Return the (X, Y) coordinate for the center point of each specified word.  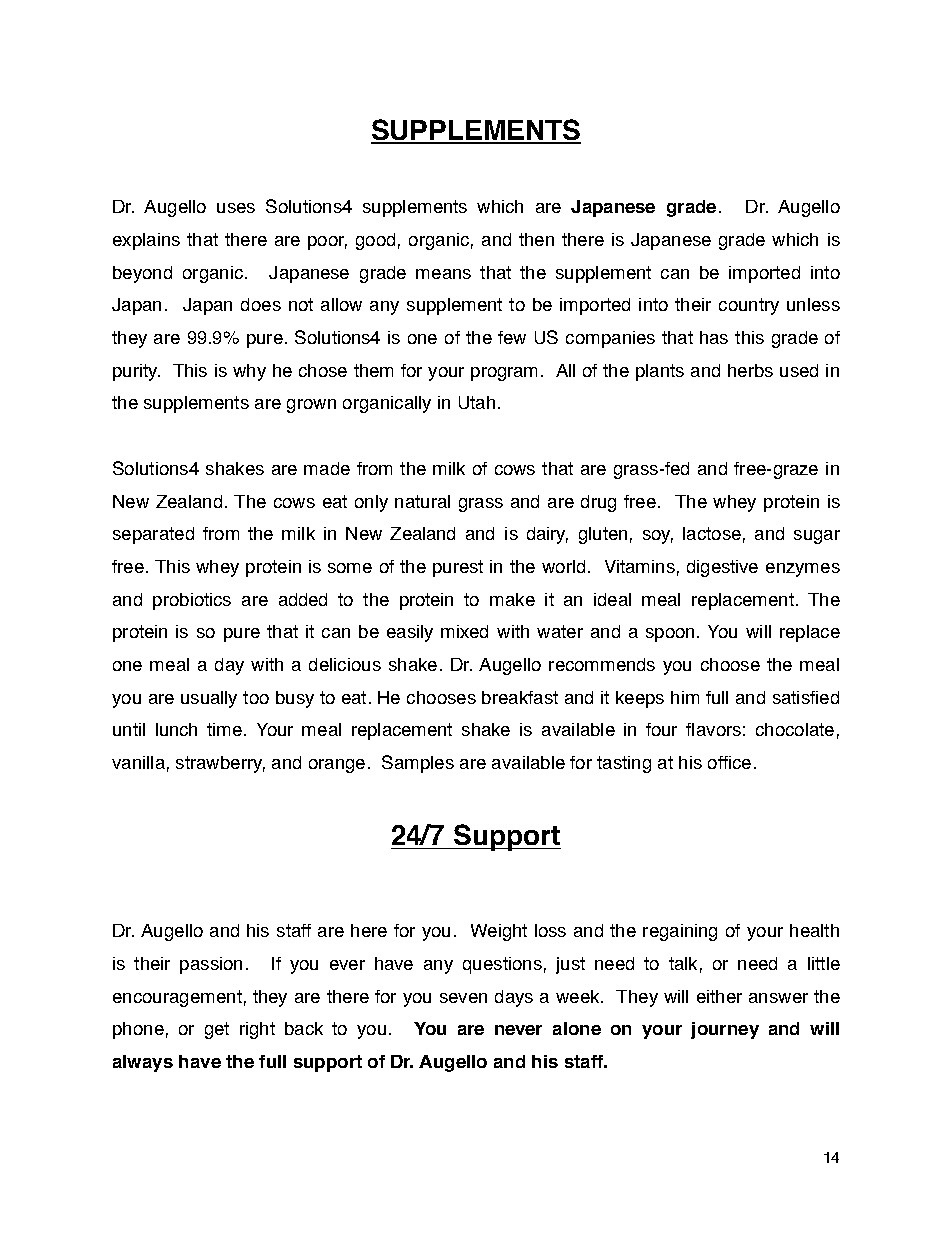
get (217, 1030)
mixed (464, 631)
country (749, 306)
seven (463, 998)
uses (236, 208)
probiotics (192, 601)
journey (725, 1030)
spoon (670, 635)
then (536, 239)
